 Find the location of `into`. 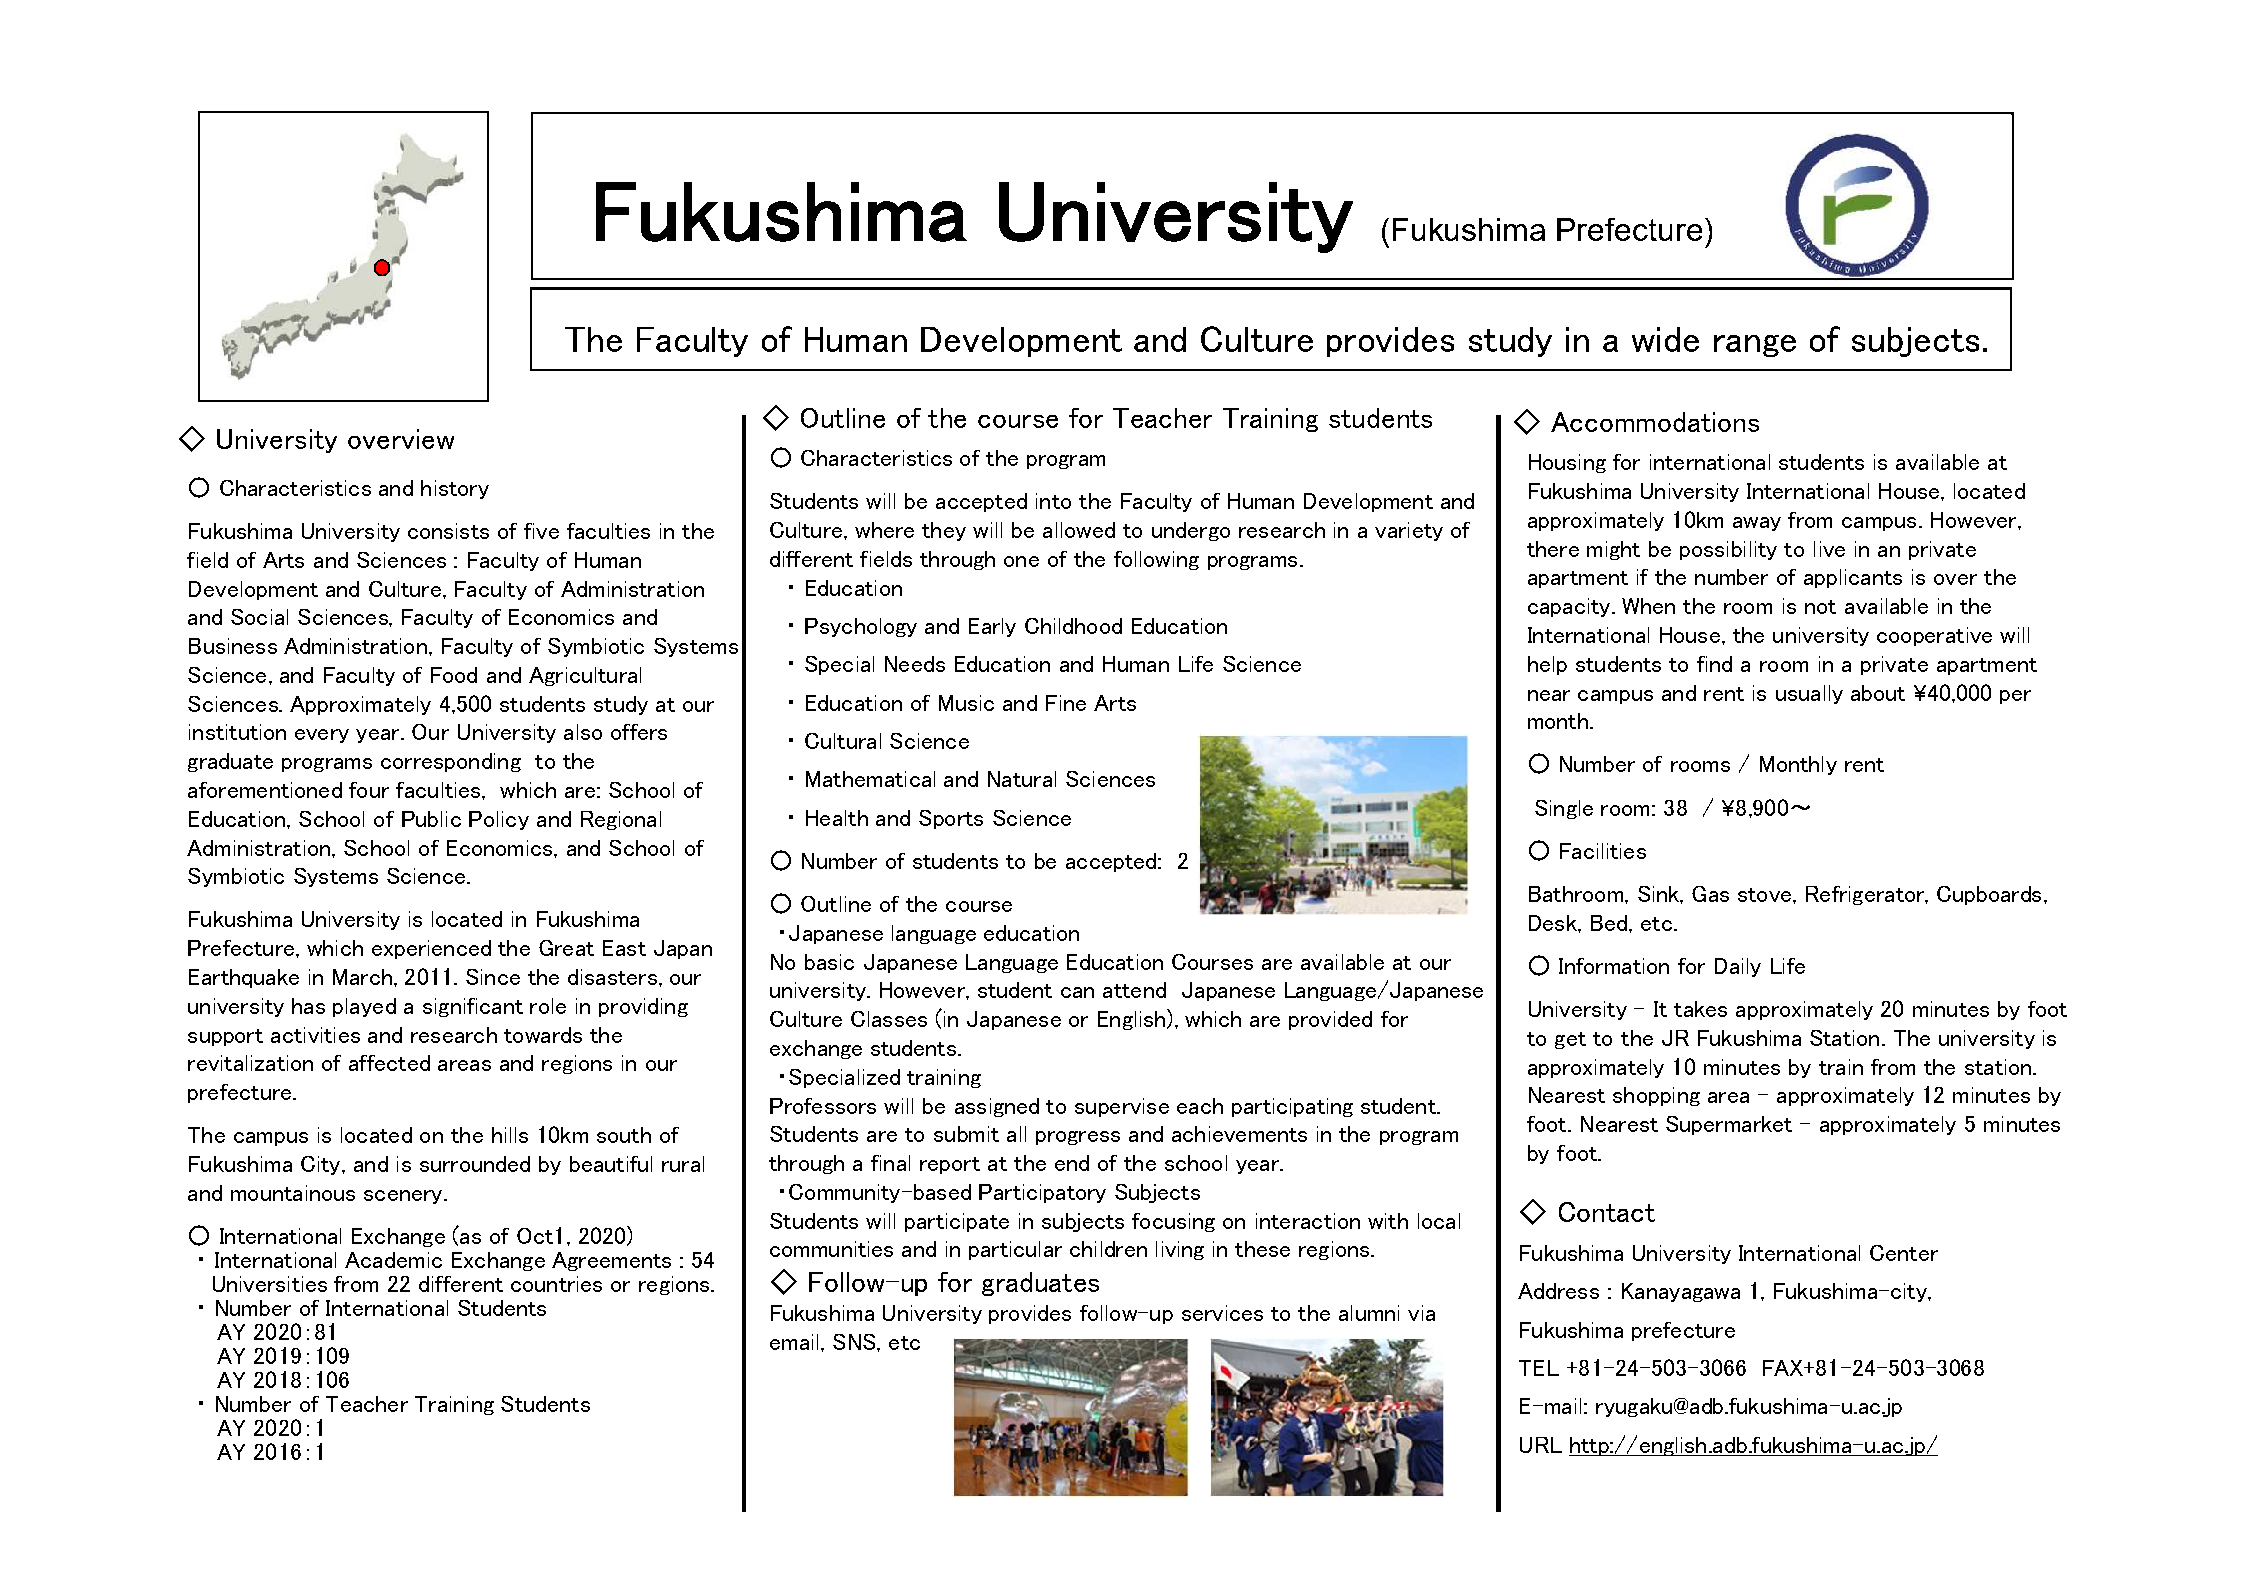

into is located at coordinates (1053, 501).
